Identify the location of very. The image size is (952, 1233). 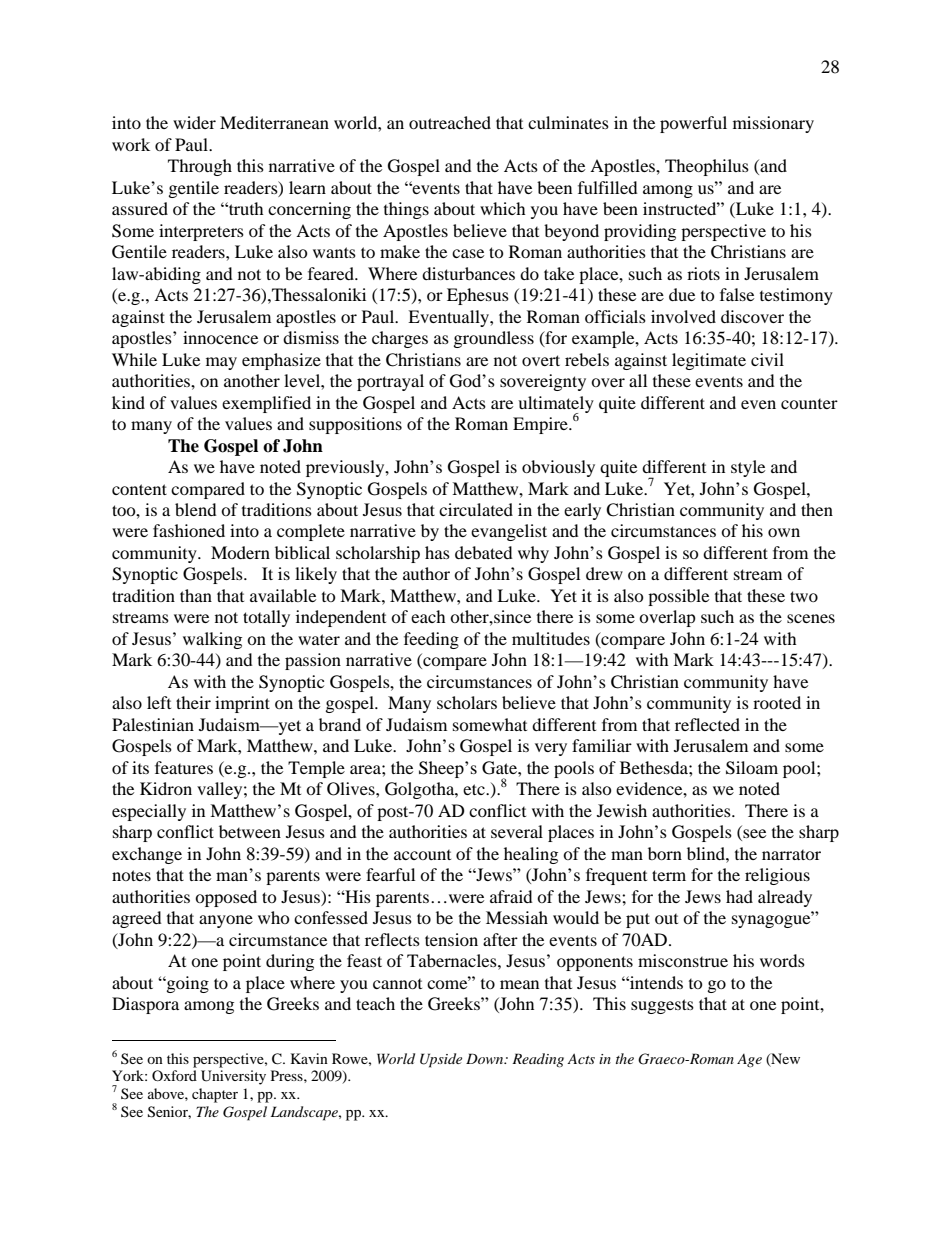
(551, 749).
